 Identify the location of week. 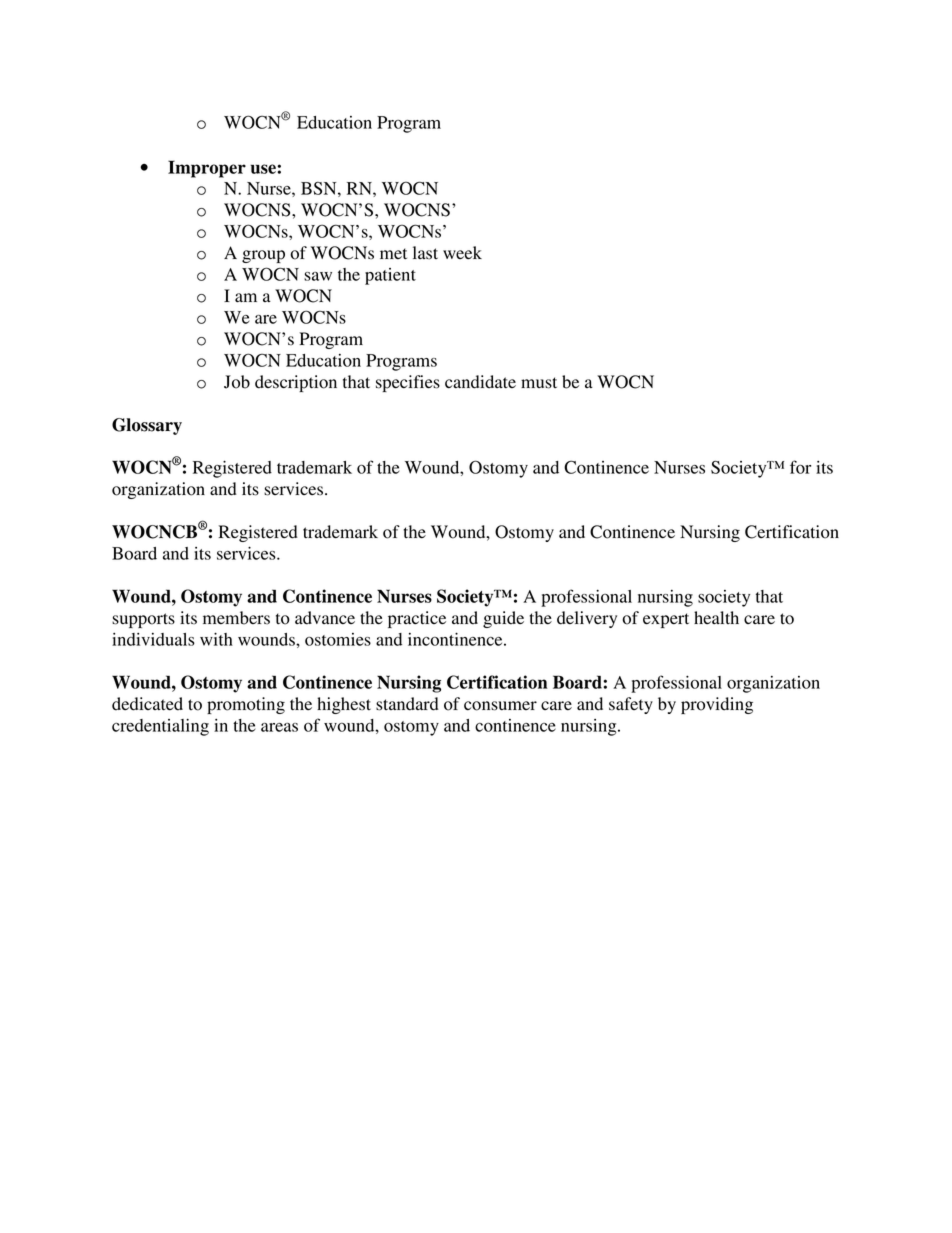
(462, 253).
